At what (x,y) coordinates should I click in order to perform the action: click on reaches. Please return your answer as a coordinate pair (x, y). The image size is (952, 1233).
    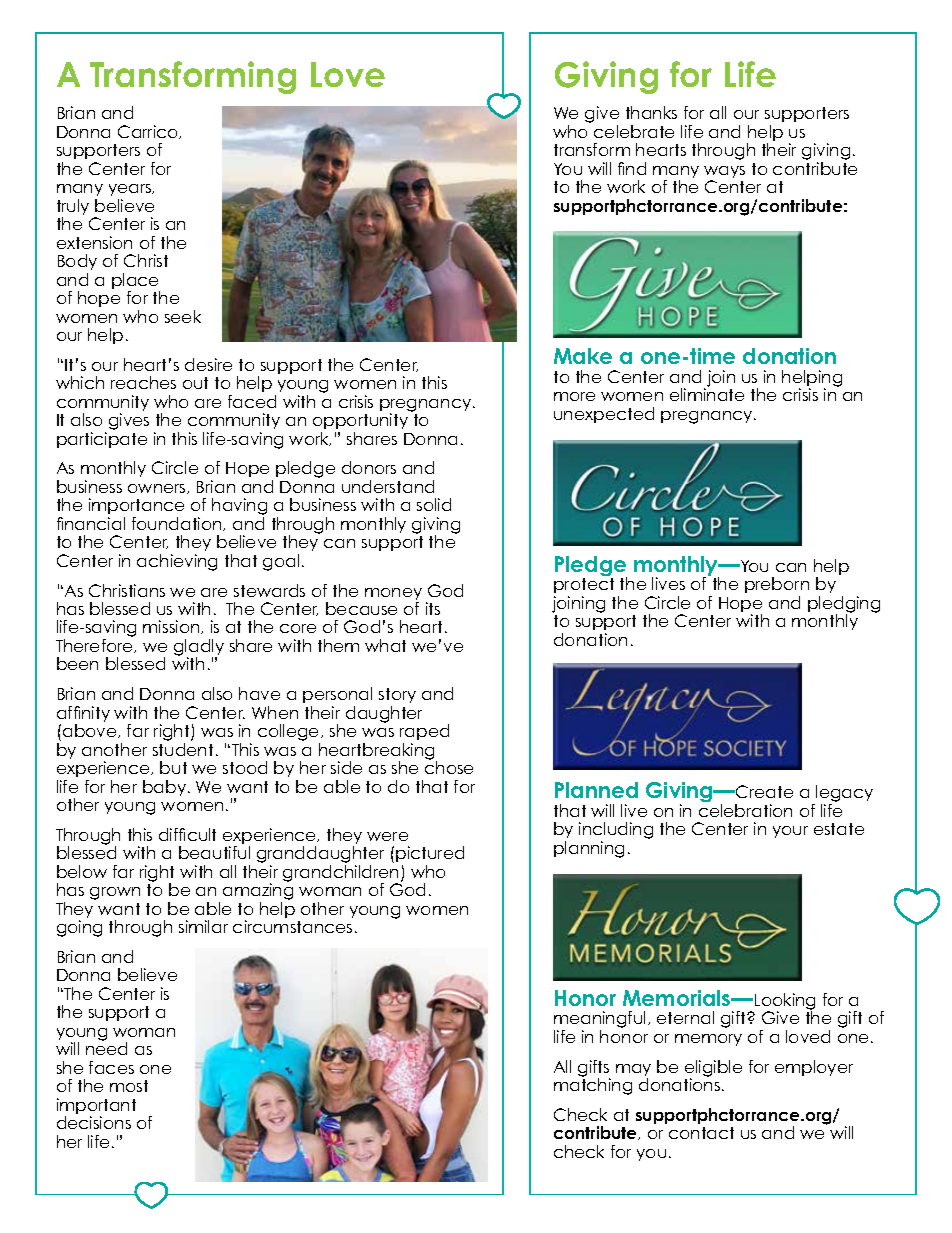
    Looking at the image, I should click on (143, 382).
